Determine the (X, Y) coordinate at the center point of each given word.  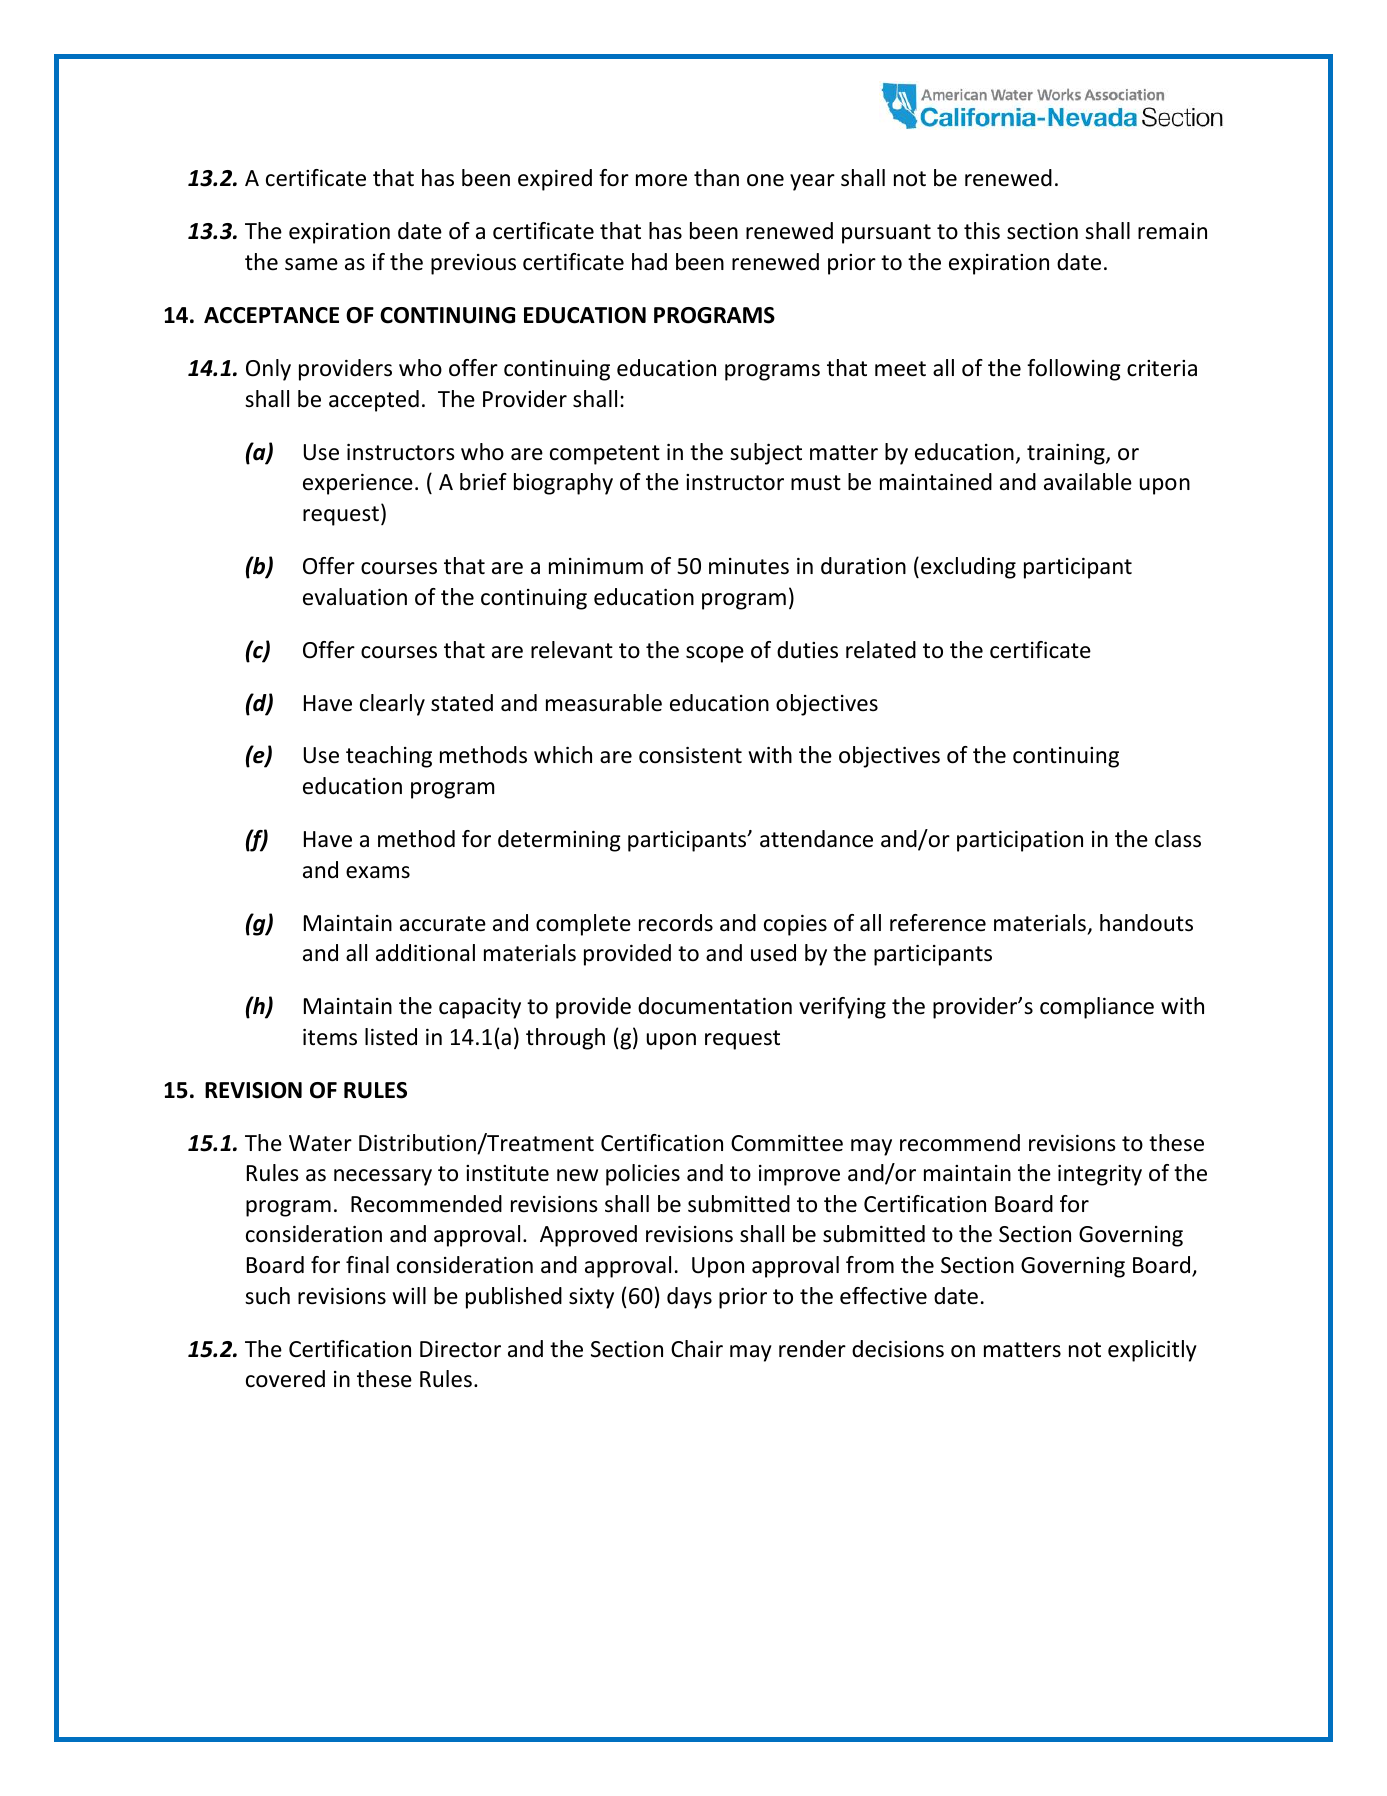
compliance (1097, 1008)
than (716, 178)
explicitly (1152, 1351)
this (982, 231)
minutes (749, 566)
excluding (968, 568)
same (311, 264)
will (409, 1295)
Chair (697, 1349)
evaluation (355, 597)
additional (425, 953)
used (773, 953)
